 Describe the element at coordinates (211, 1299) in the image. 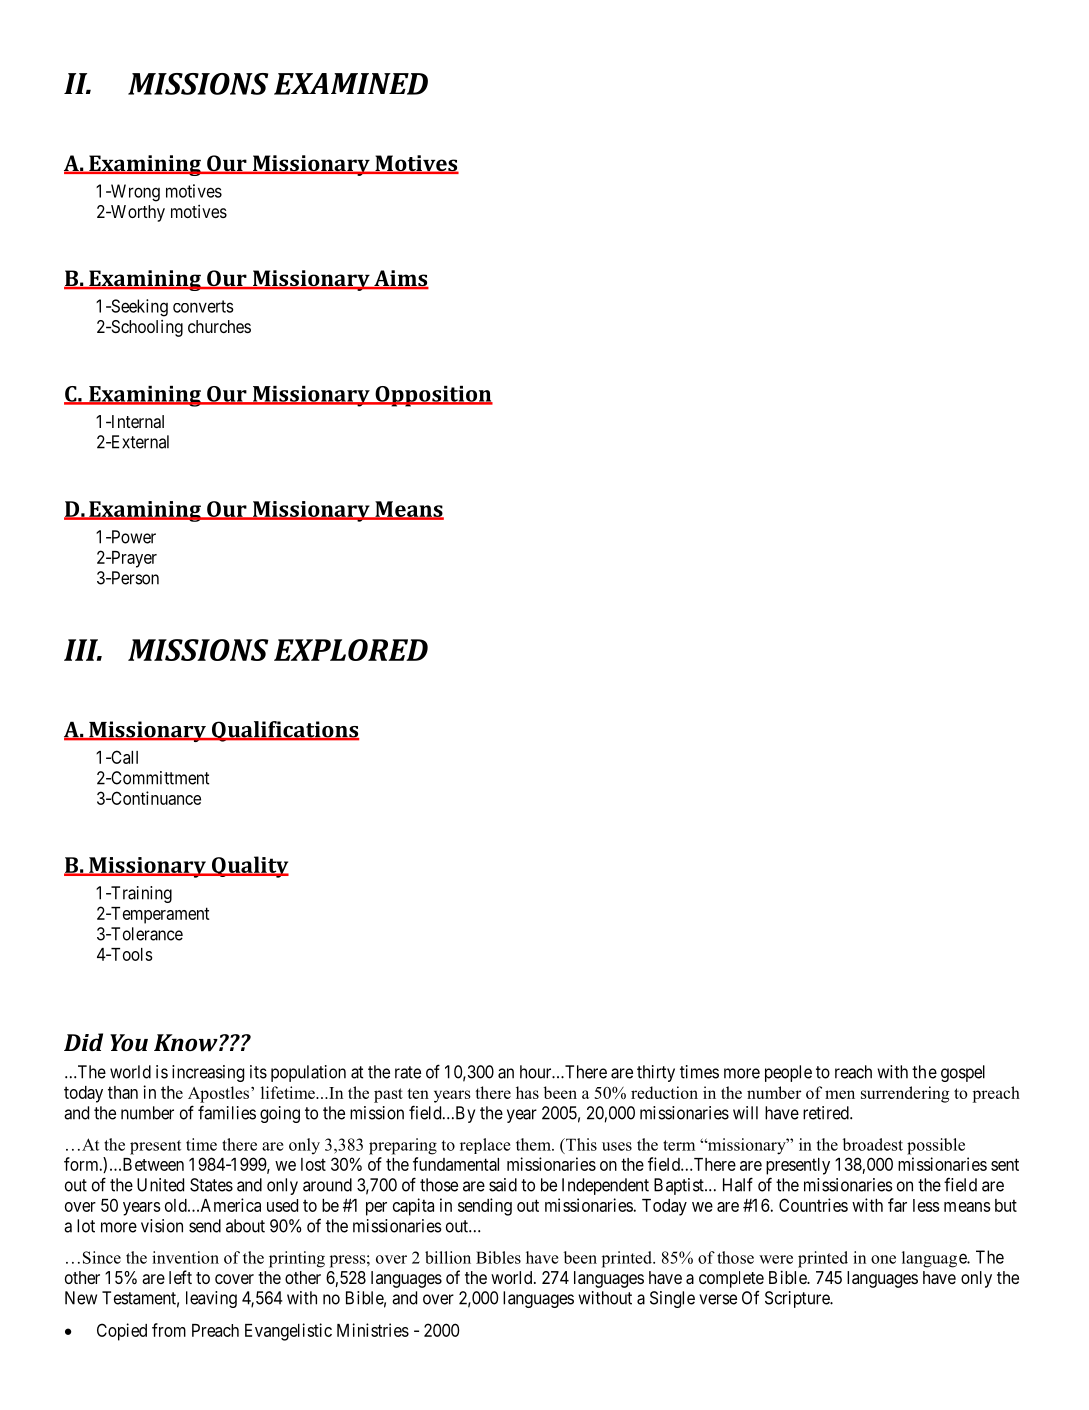

I see `leaving` at that location.
